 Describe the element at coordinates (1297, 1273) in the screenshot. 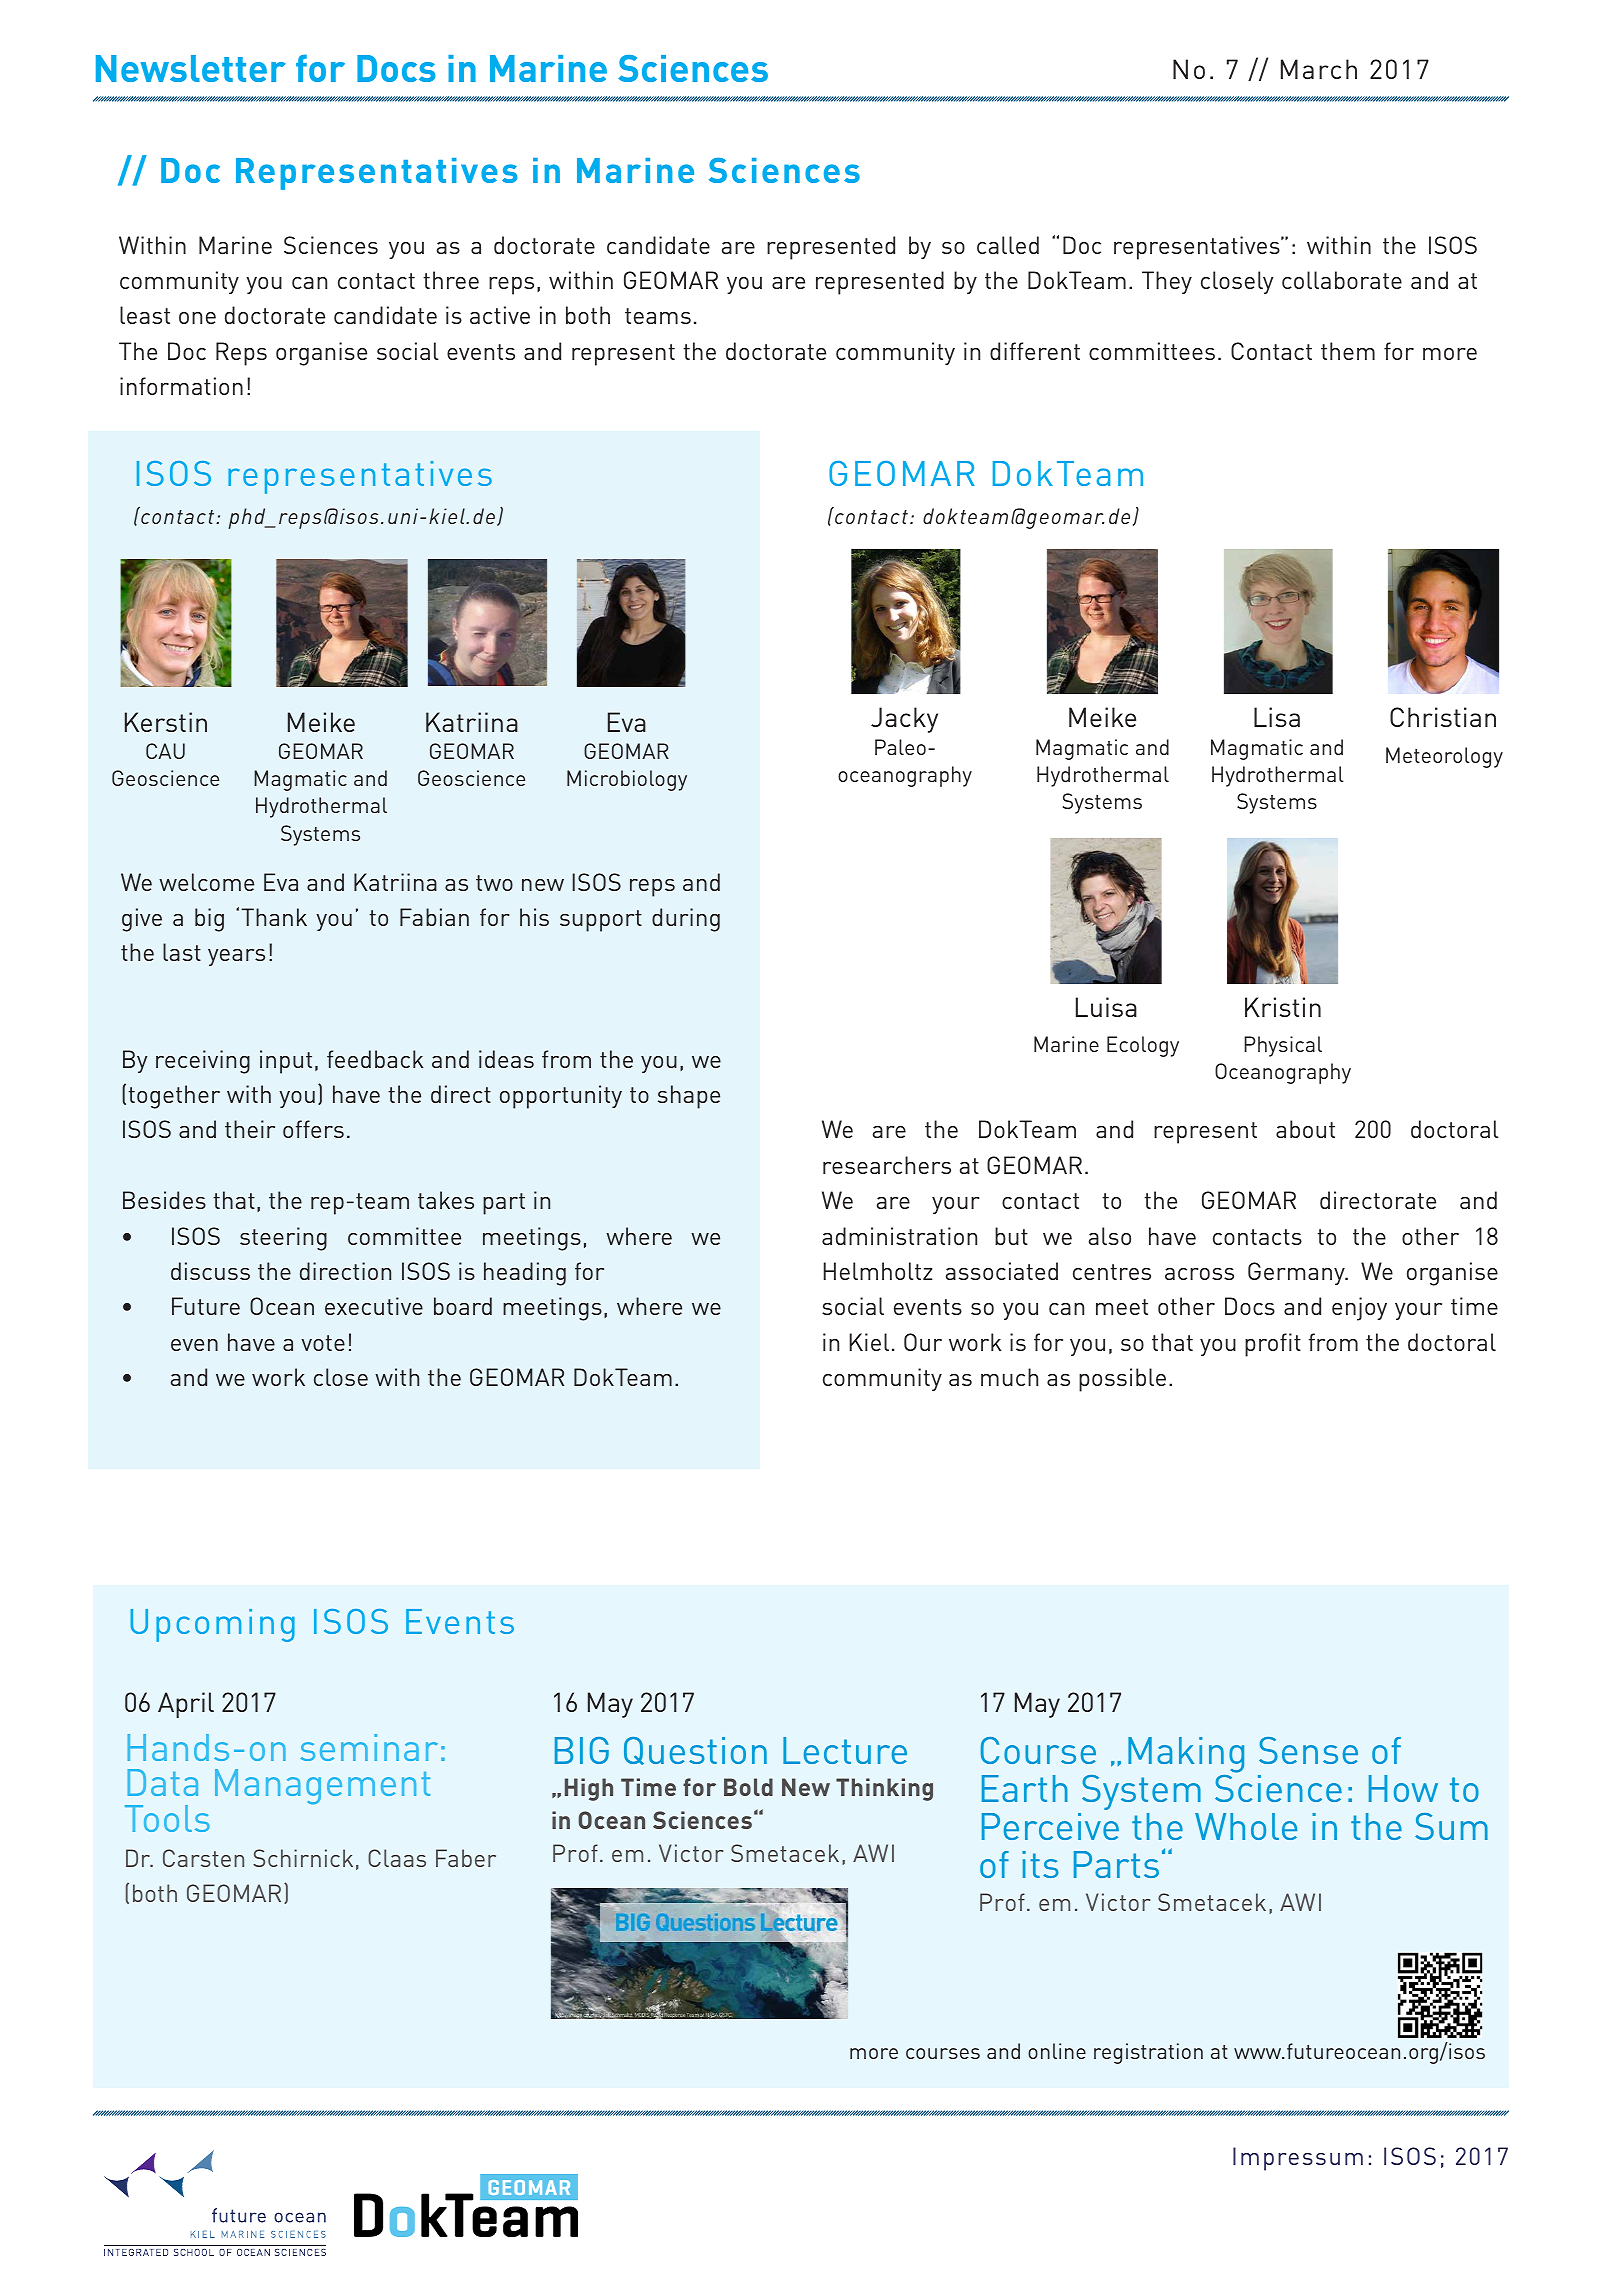

I see `Germany` at that location.
